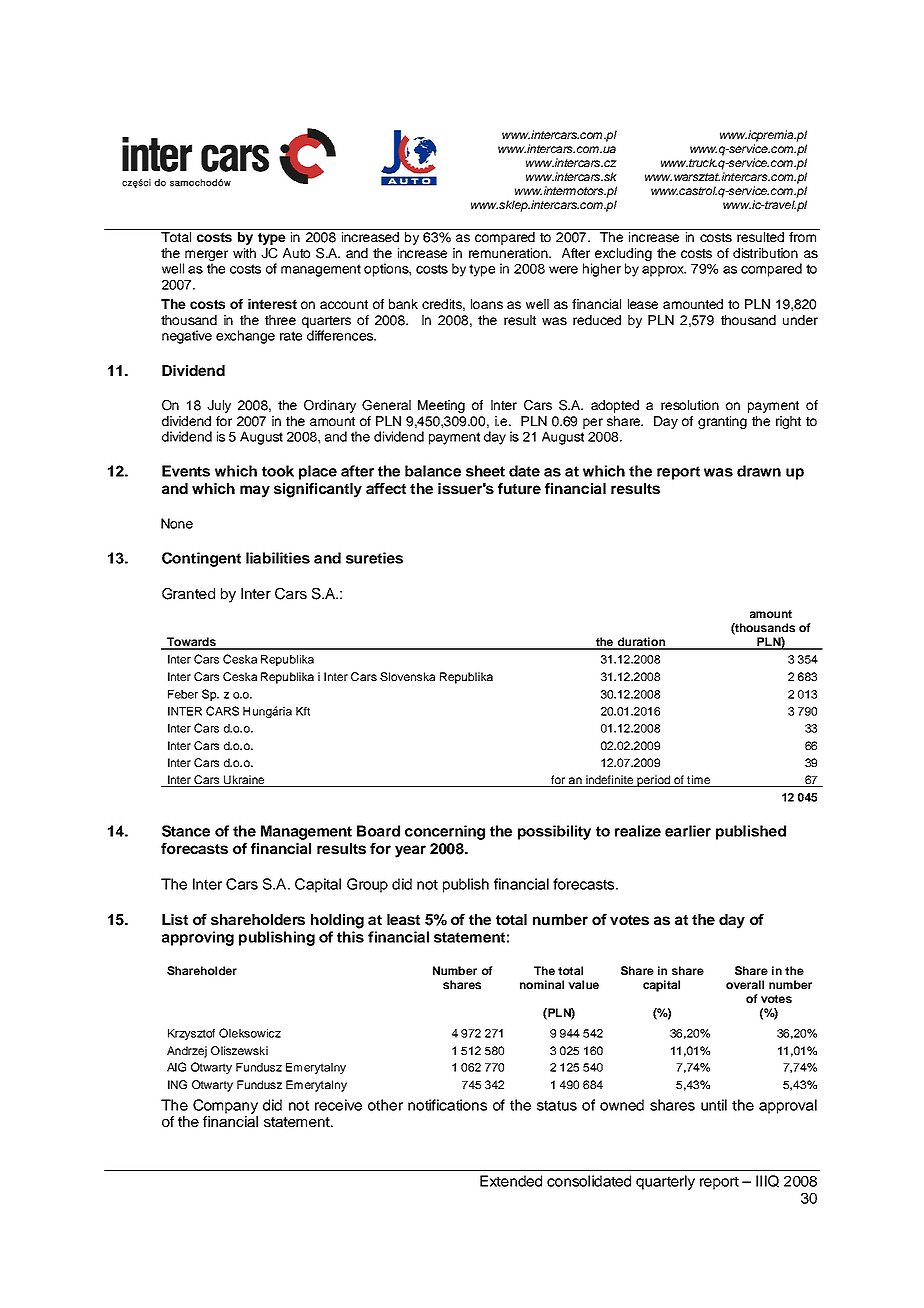 The width and height of the screenshot is (924, 1308). Describe the element at coordinates (688, 831) in the screenshot. I see `earlier` at that location.
